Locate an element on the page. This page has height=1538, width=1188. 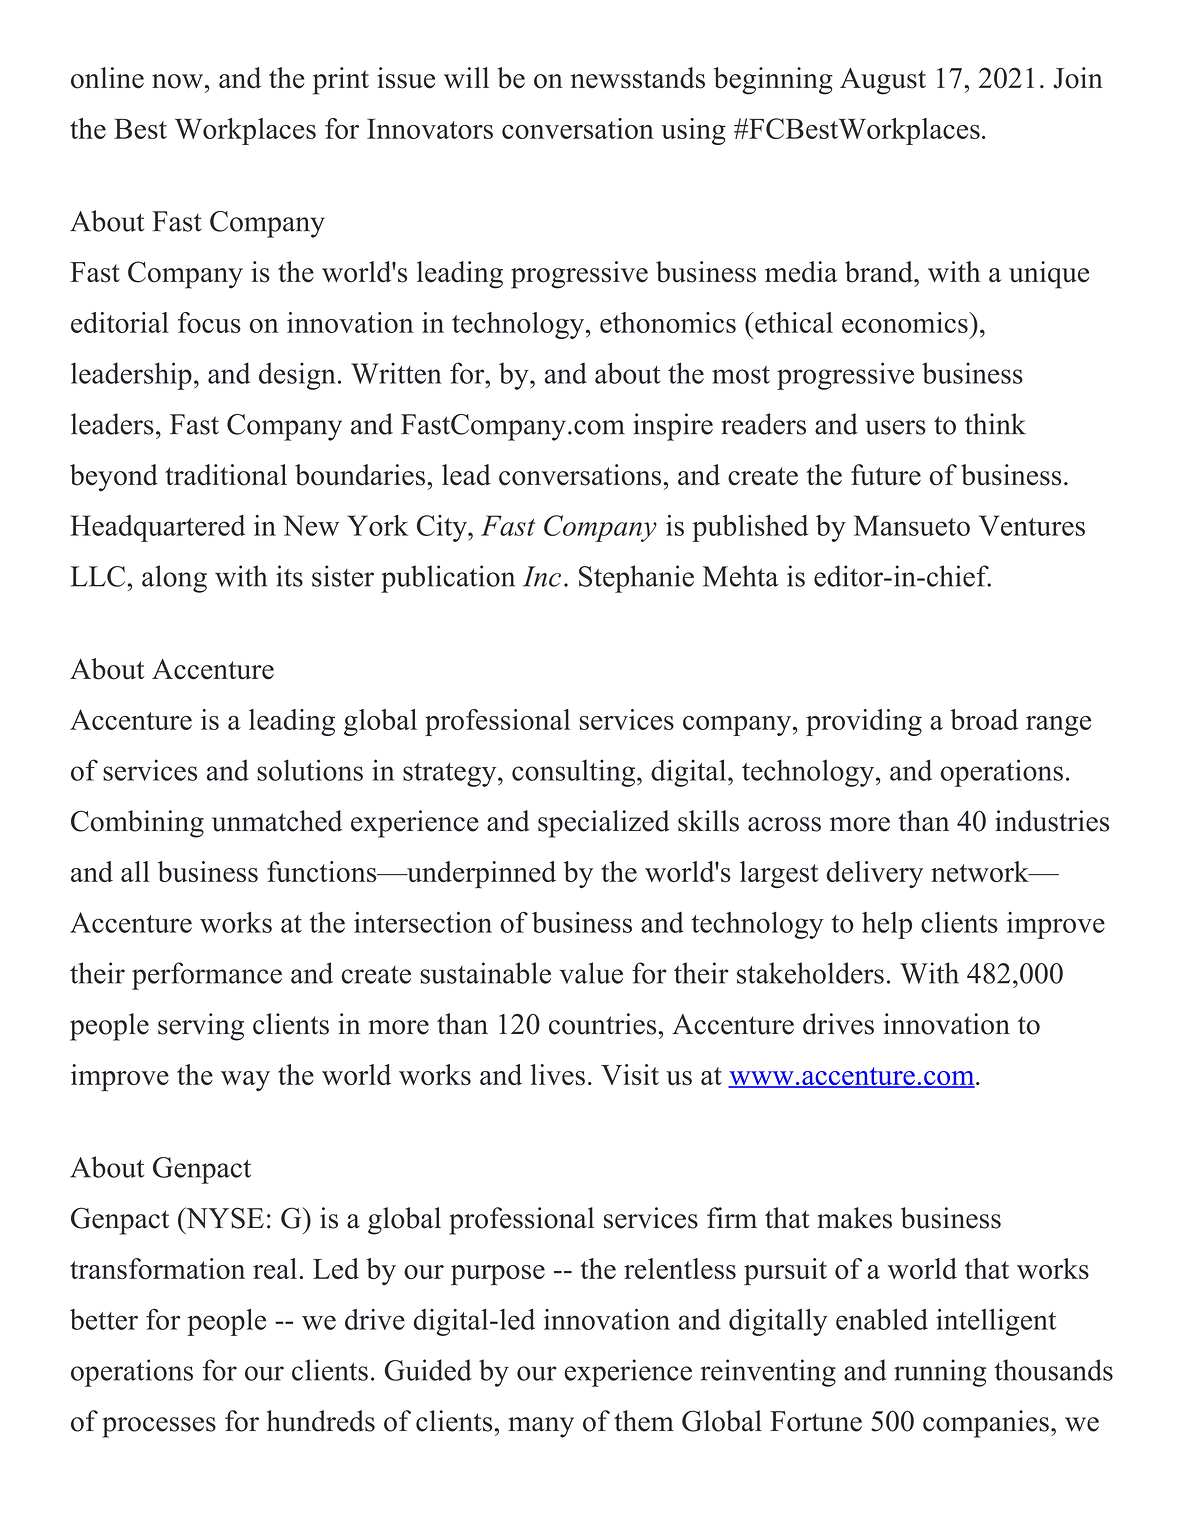
running is located at coordinates (940, 1373).
